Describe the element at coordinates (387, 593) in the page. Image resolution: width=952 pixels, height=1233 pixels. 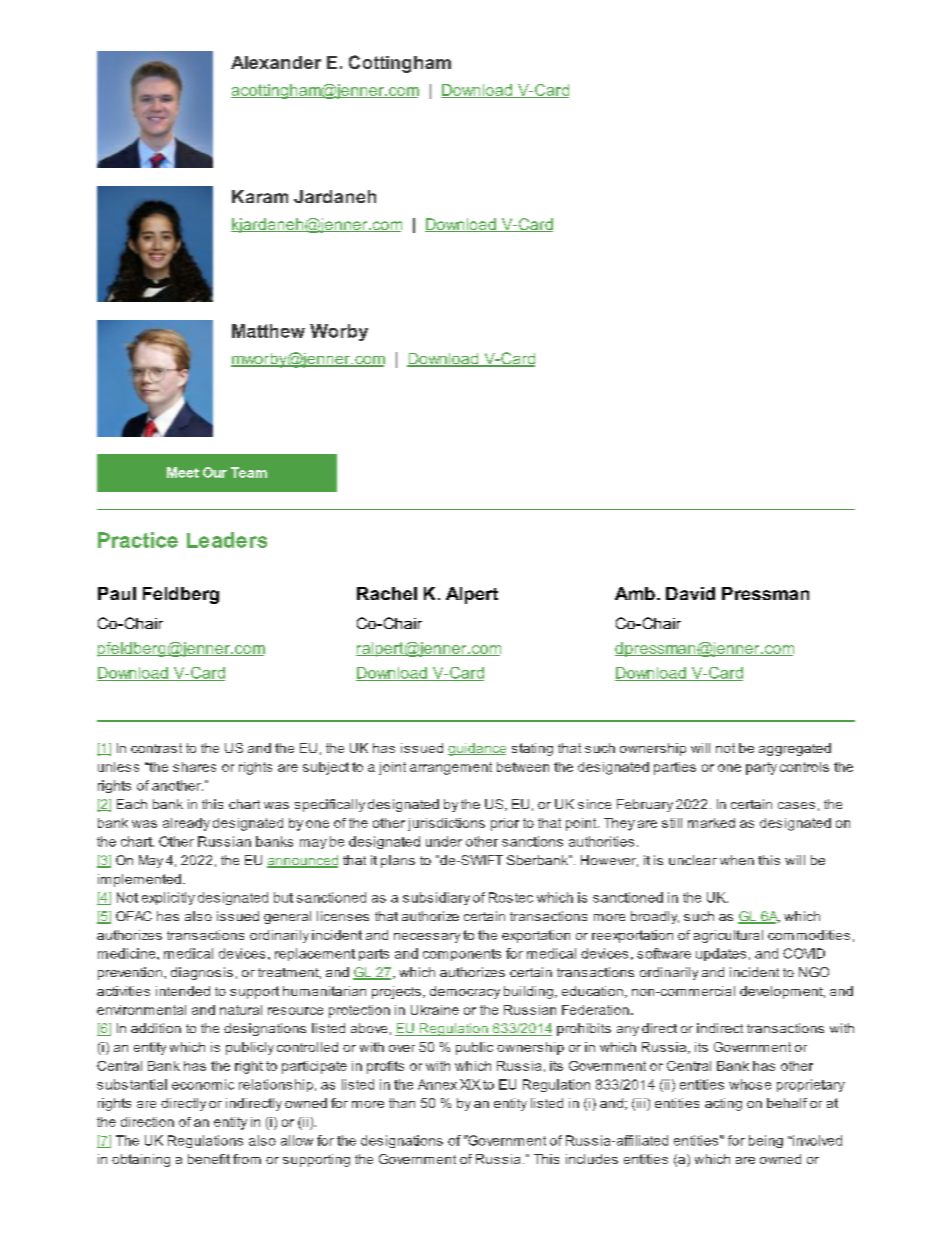
I see `Rachel` at that location.
